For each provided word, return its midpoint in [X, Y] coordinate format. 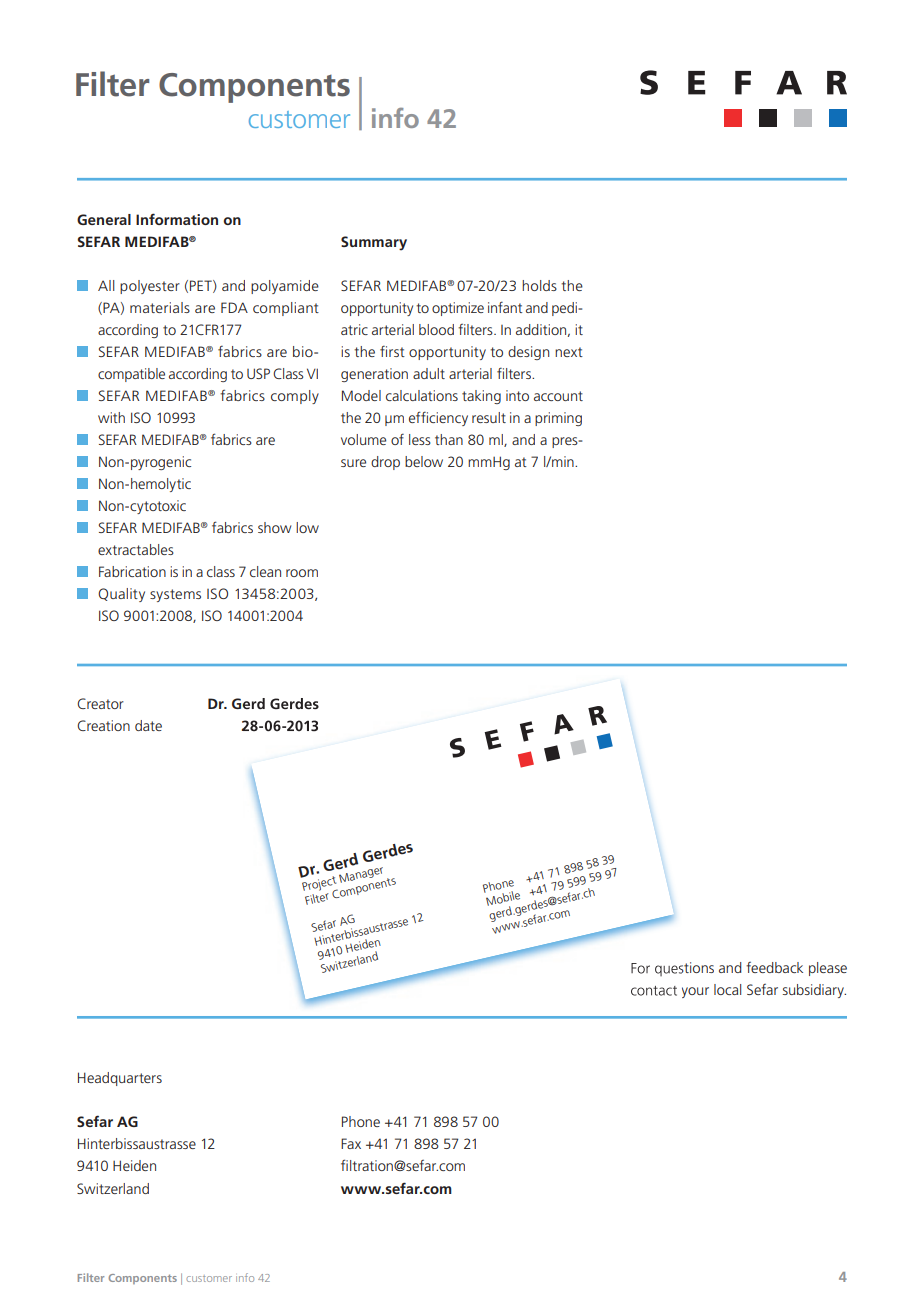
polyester [150, 287]
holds [539, 285]
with [111, 417]
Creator [100, 703]
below [424, 461]
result [489, 417]
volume [363, 439]
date [148, 725]
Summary [374, 243]
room [302, 573]
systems [175, 595]
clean [265, 571]
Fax [351, 1143]
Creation [103, 725]
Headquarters [120, 1079]
